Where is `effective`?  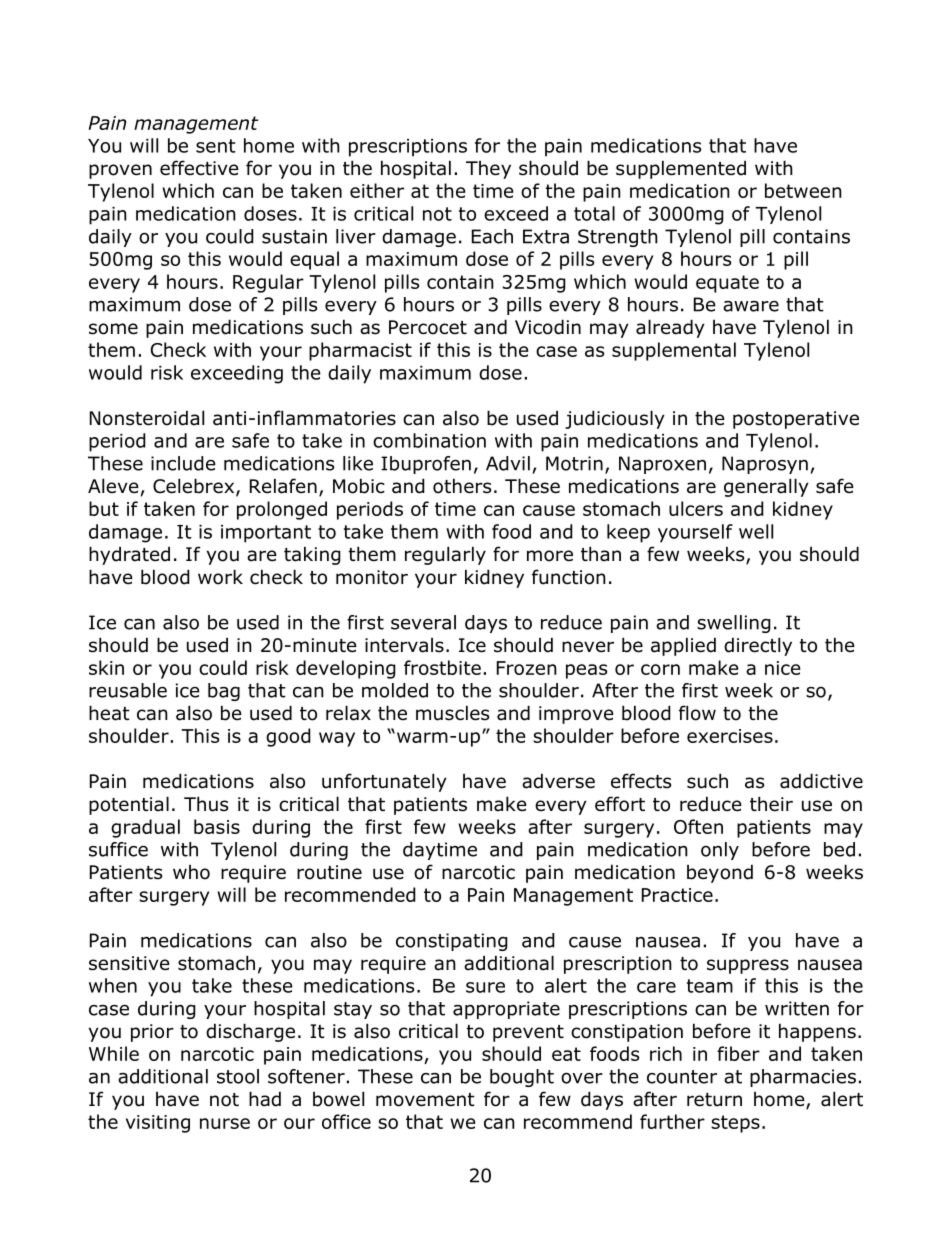
effective is located at coordinates (199, 168).
